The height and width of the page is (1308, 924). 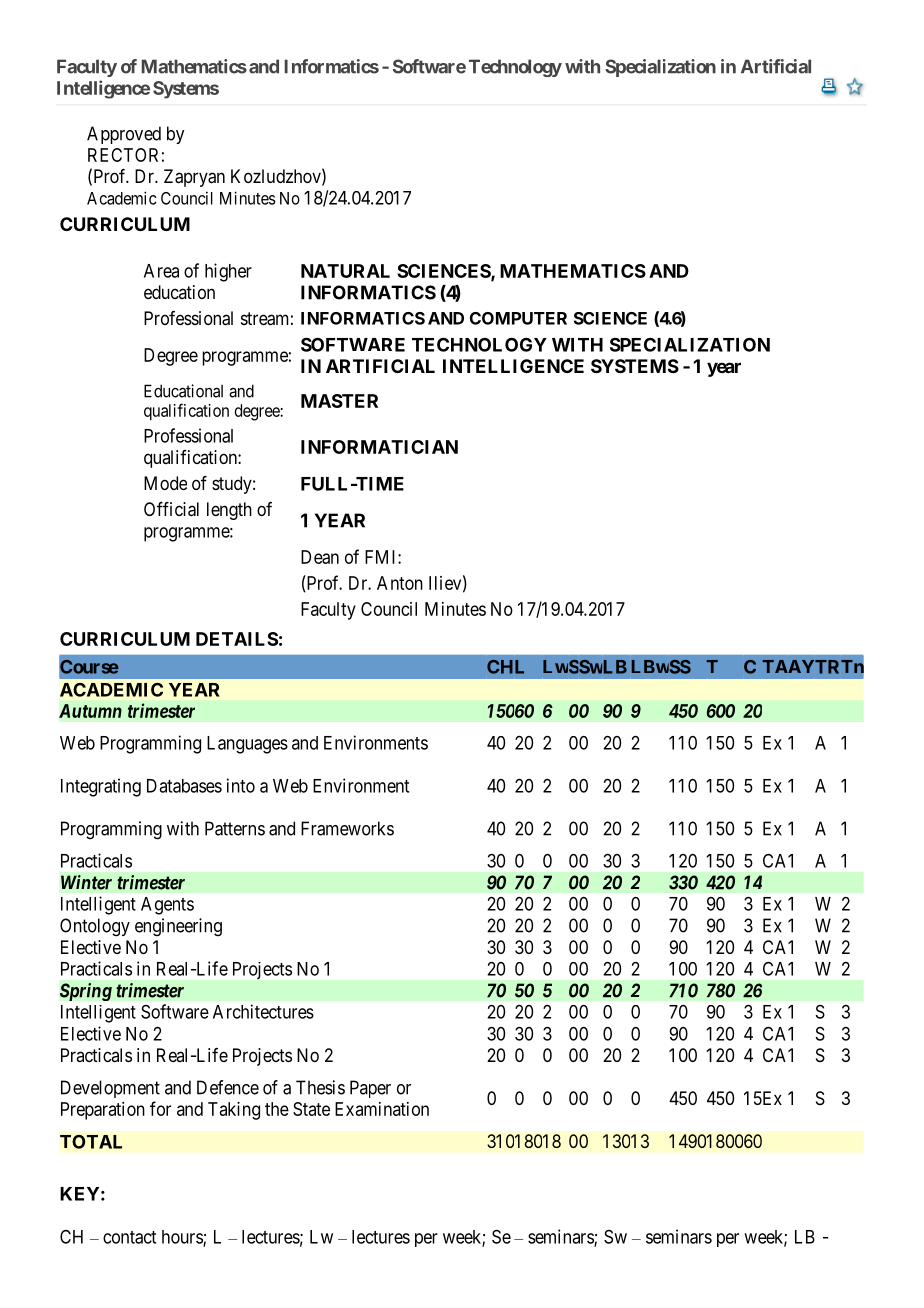 What do you see at coordinates (101, 787) in the page?
I see `Integrating` at bounding box center [101, 787].
